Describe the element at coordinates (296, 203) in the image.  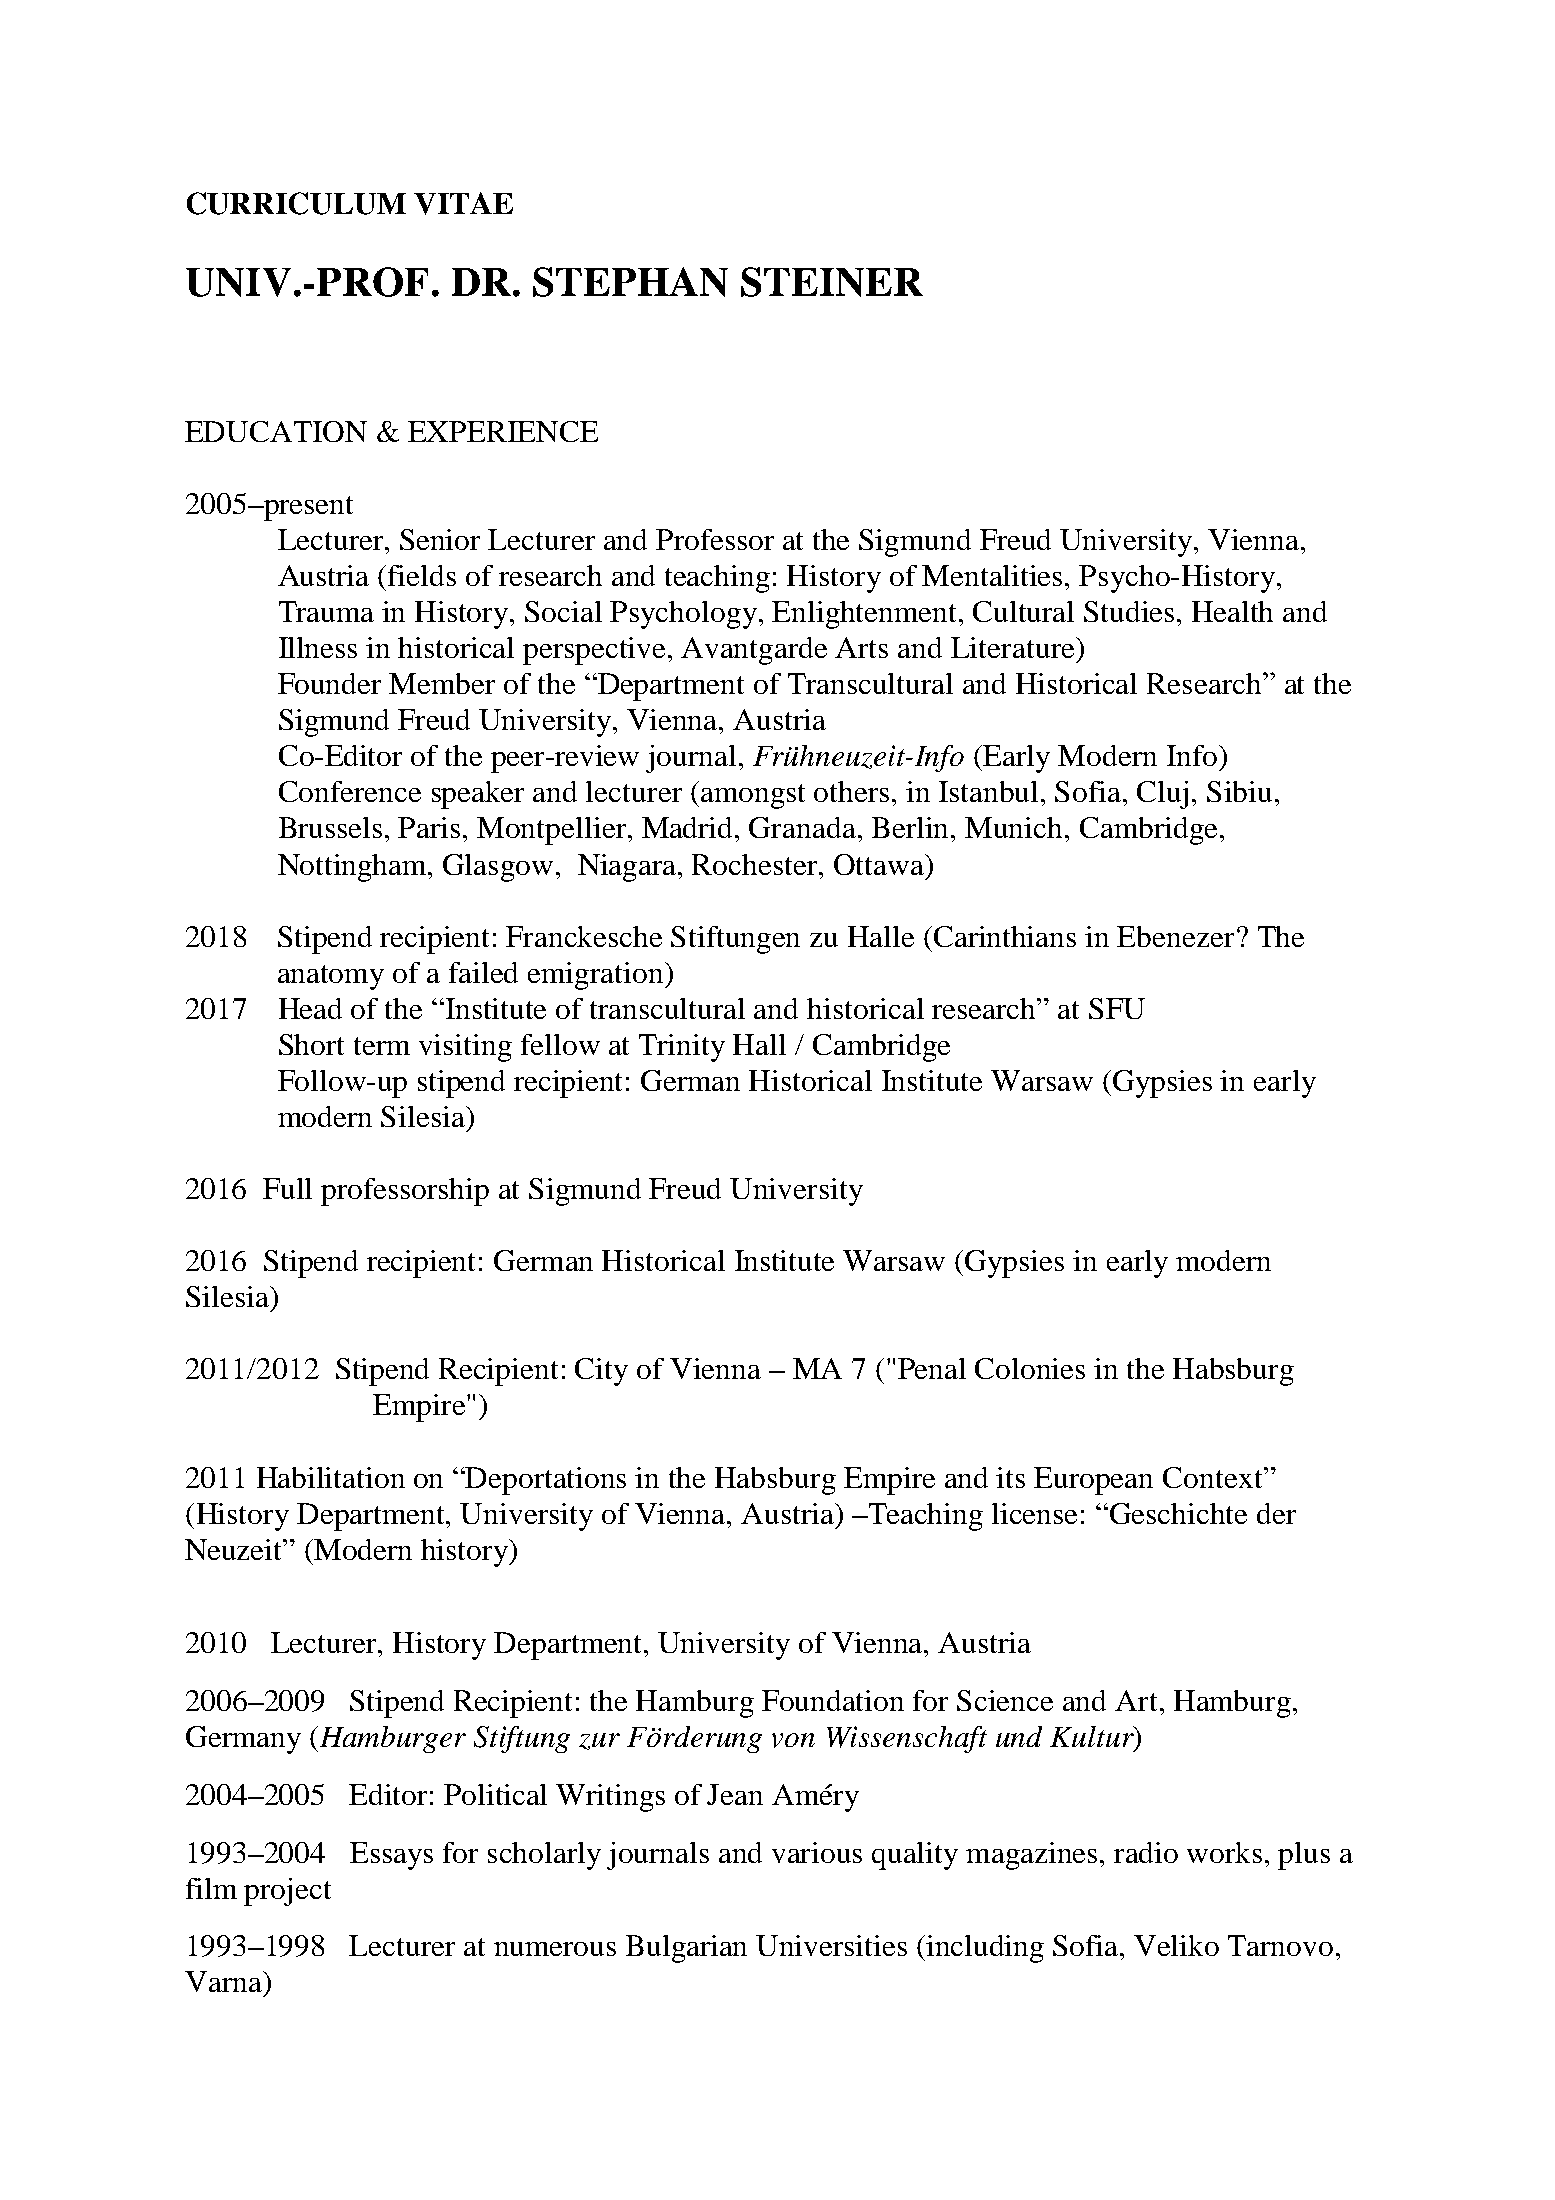
I see `CURRICULUM` at that location.
